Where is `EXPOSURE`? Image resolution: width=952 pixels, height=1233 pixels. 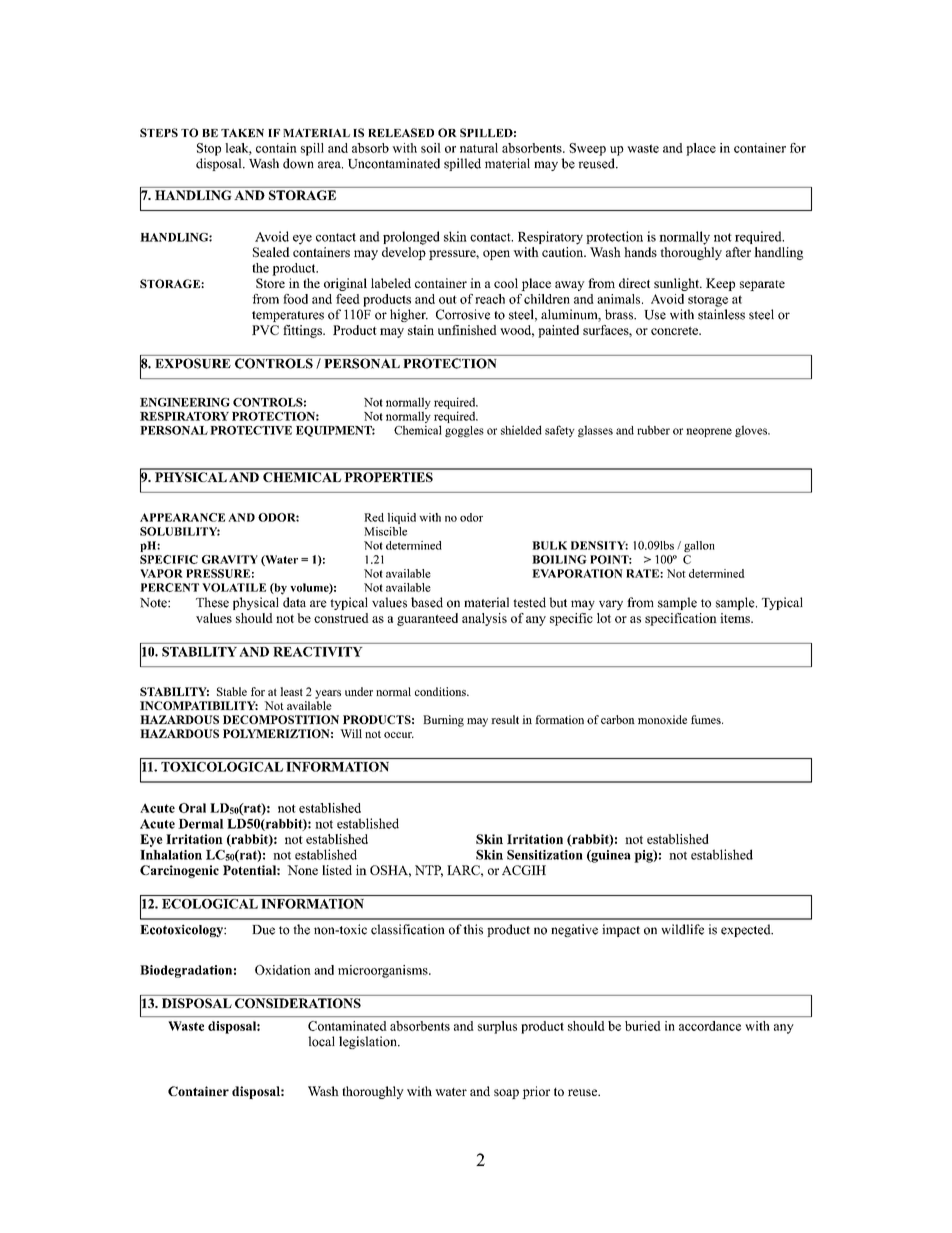 EXPOSURE is located at coordinates (193, 363).
